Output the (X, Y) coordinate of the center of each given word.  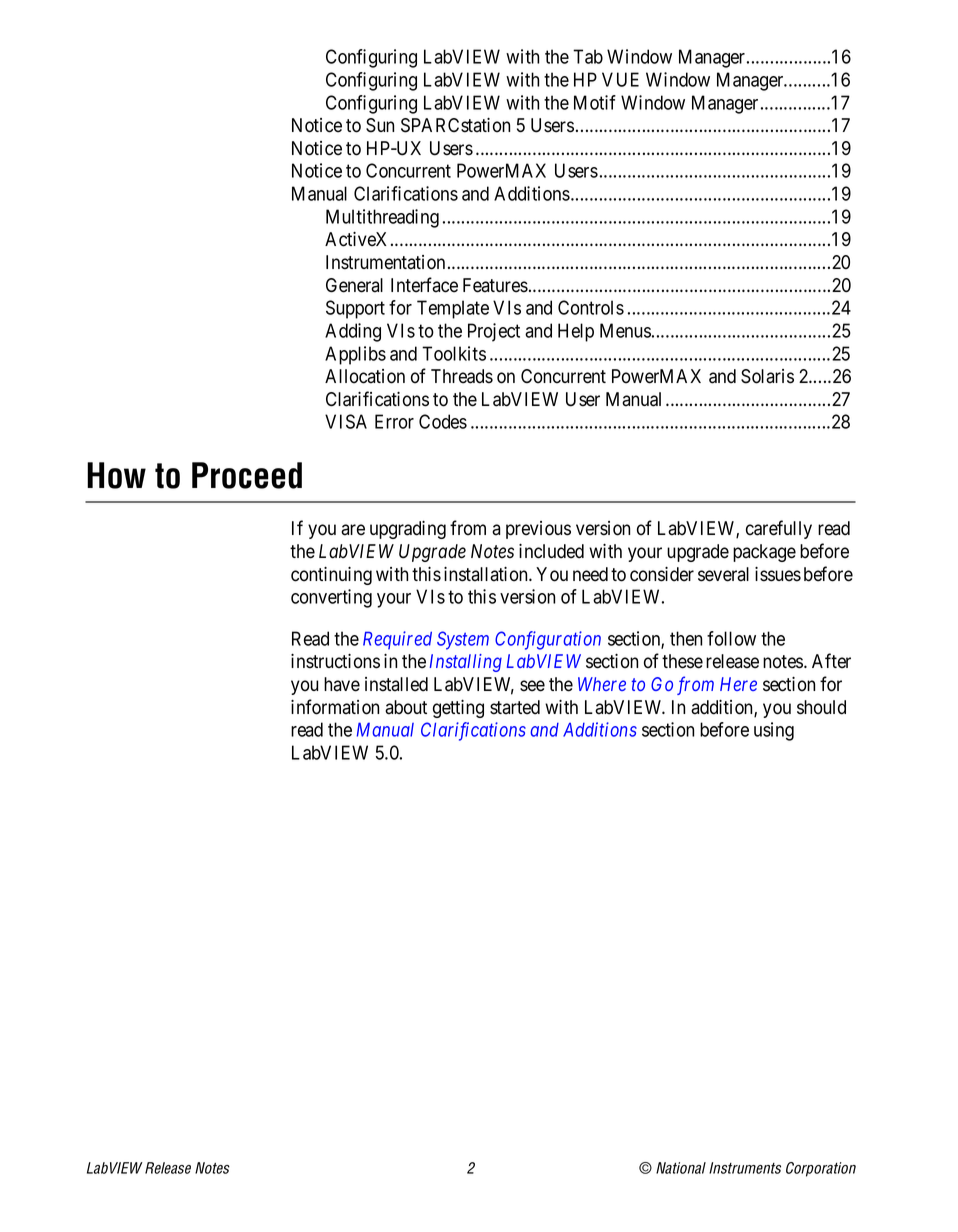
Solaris (767, 376)
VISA (346, 421)
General (354, 285)
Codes (443, 421)
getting (458, 709)
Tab (588, 56)
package (764, 553)
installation (487, 574)
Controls (591, 307)
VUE (620, 79)
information (335, 707)
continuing (331, 576)
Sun (380, 125)
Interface (424, 285)
